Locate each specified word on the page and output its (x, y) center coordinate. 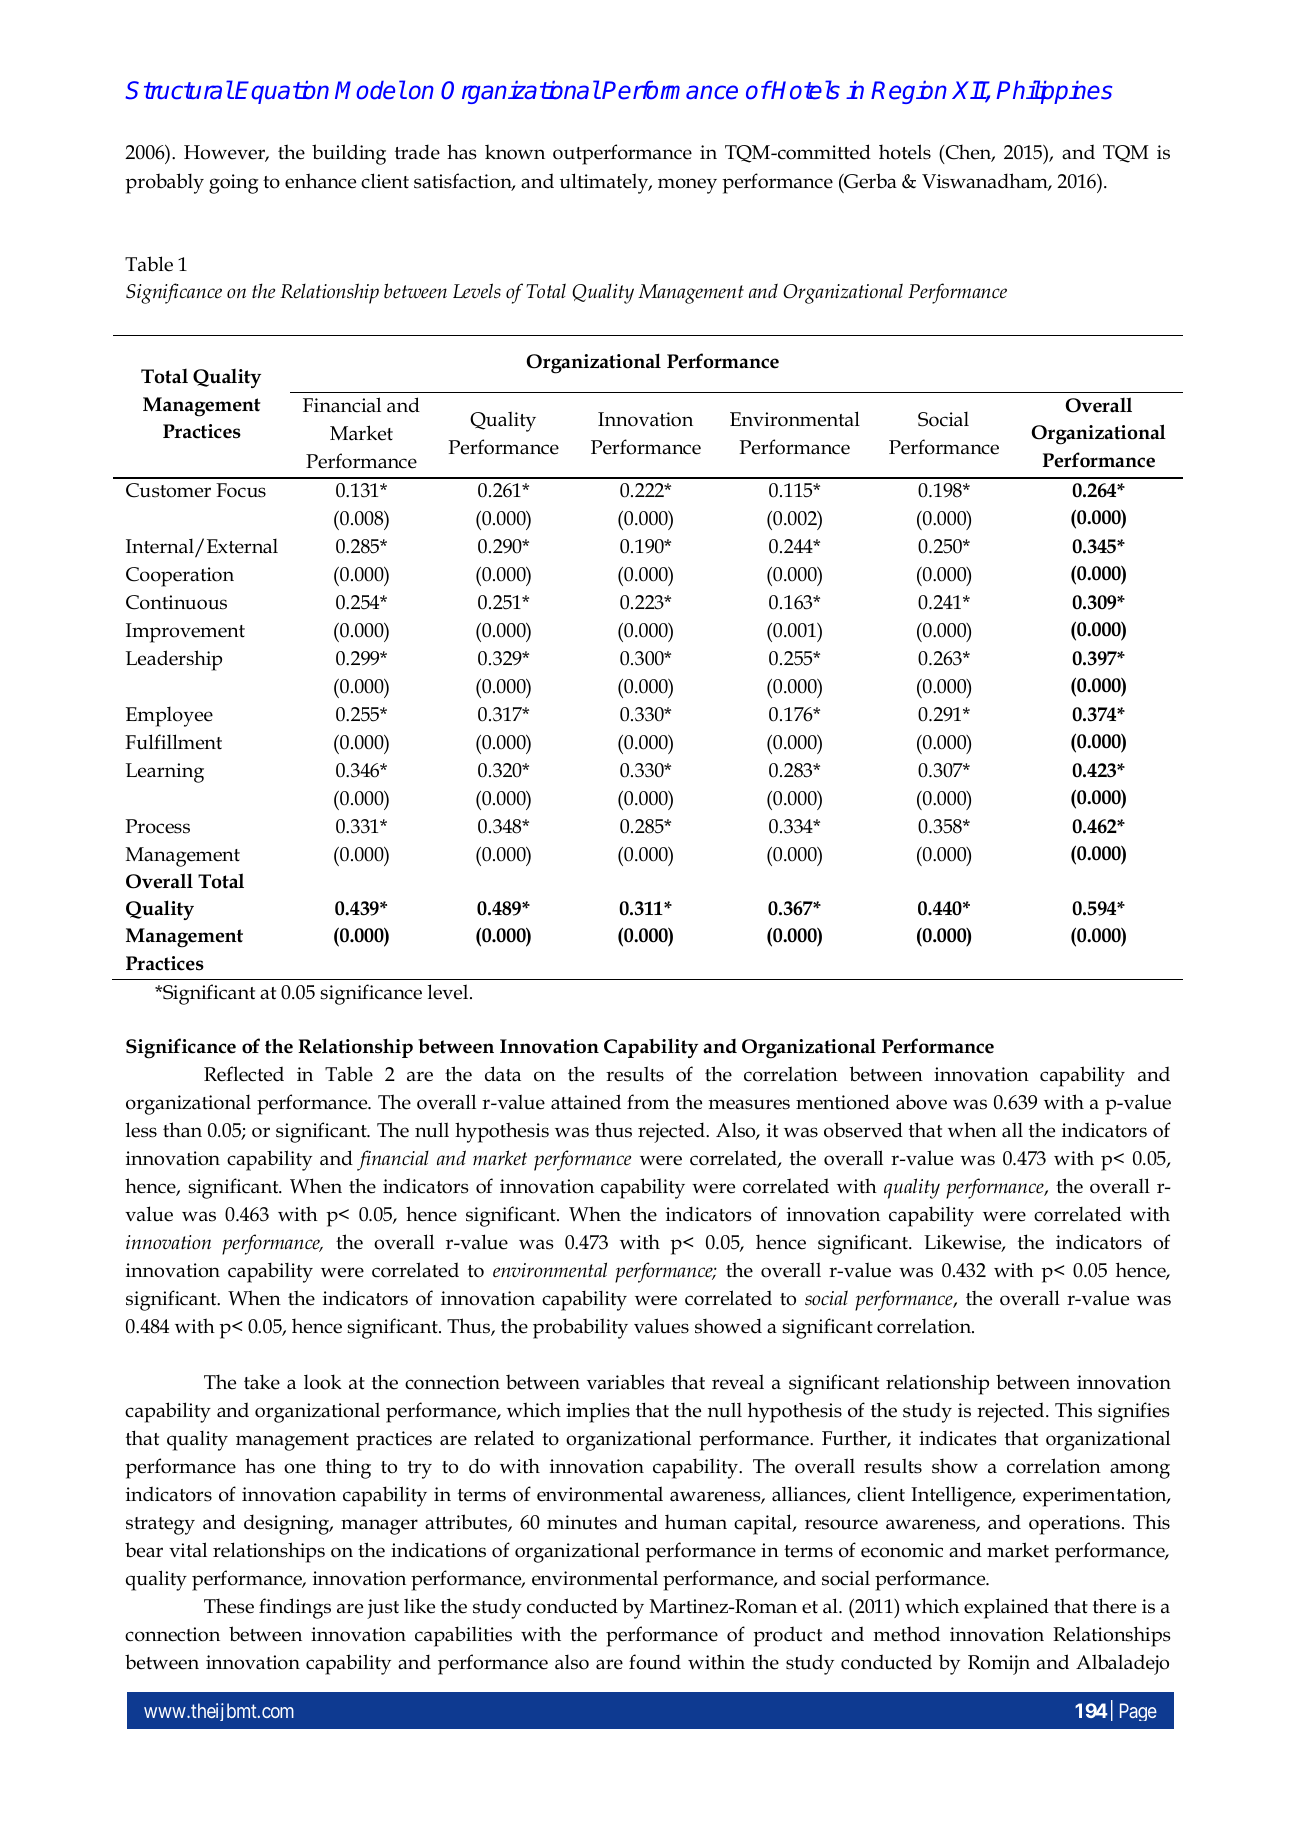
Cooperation (180, 577)
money (687, 186)
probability (580, 1328)
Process (158, 826)
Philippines (1054, 92)
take (262, 1382)
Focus (241, 490)
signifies (1133, 1412)
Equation (282, 92)
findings (295, 1608)
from (648, 1102)
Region (909, 92)
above (921, 1102)
